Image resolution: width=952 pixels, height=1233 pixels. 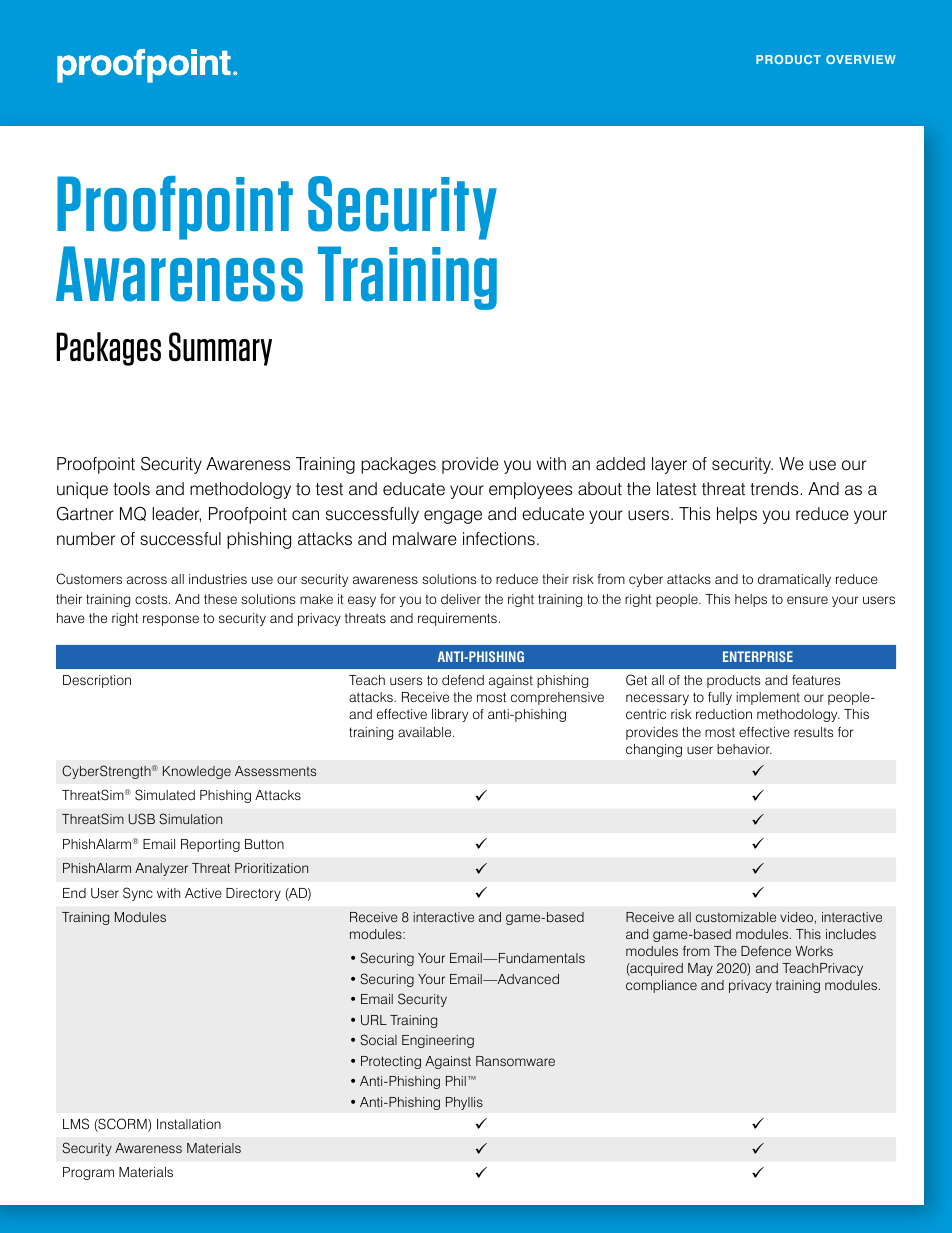 I want to click on Summary, so click(x=220, y=349).
